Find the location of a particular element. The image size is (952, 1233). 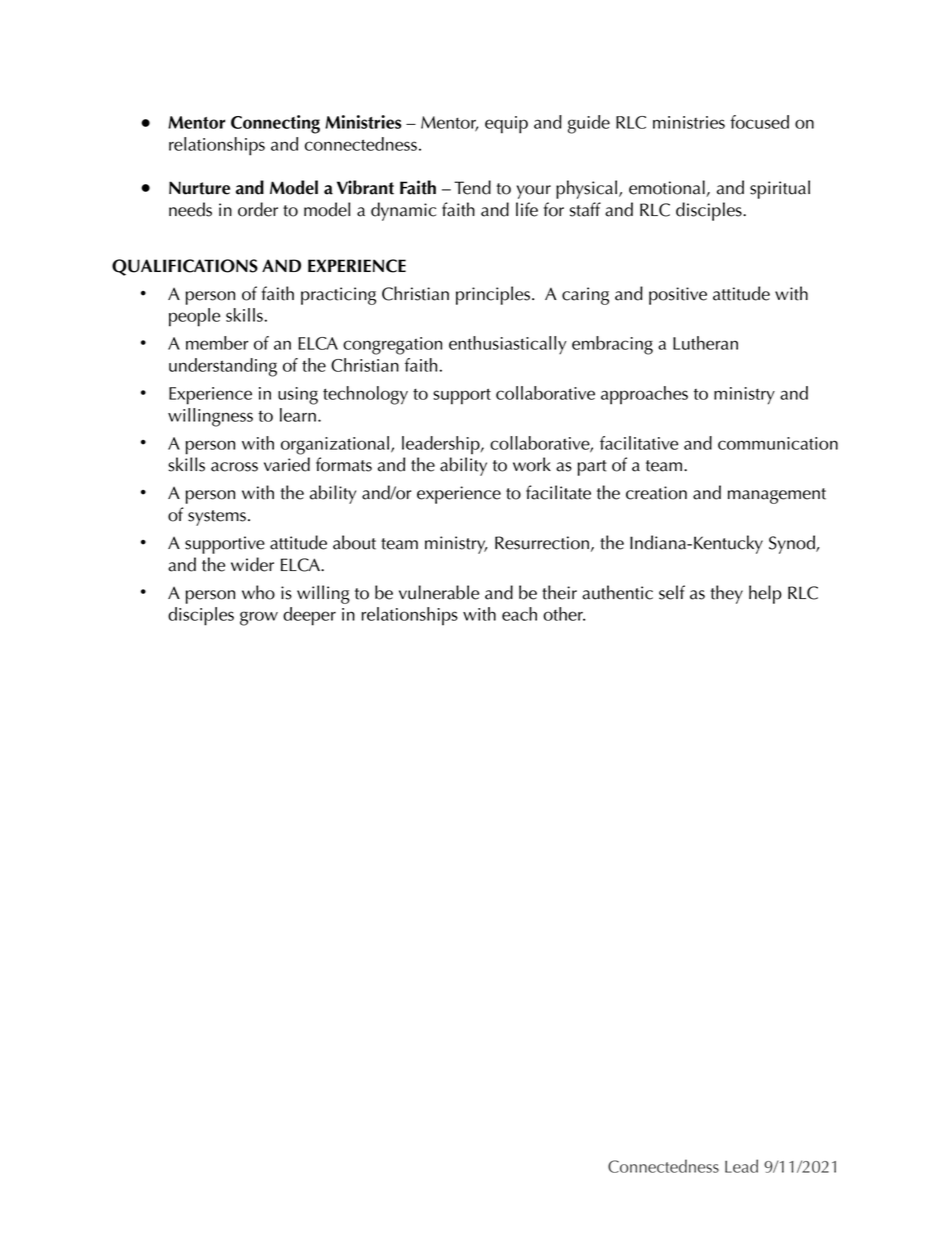

across is located at coordinates (234, 467).
